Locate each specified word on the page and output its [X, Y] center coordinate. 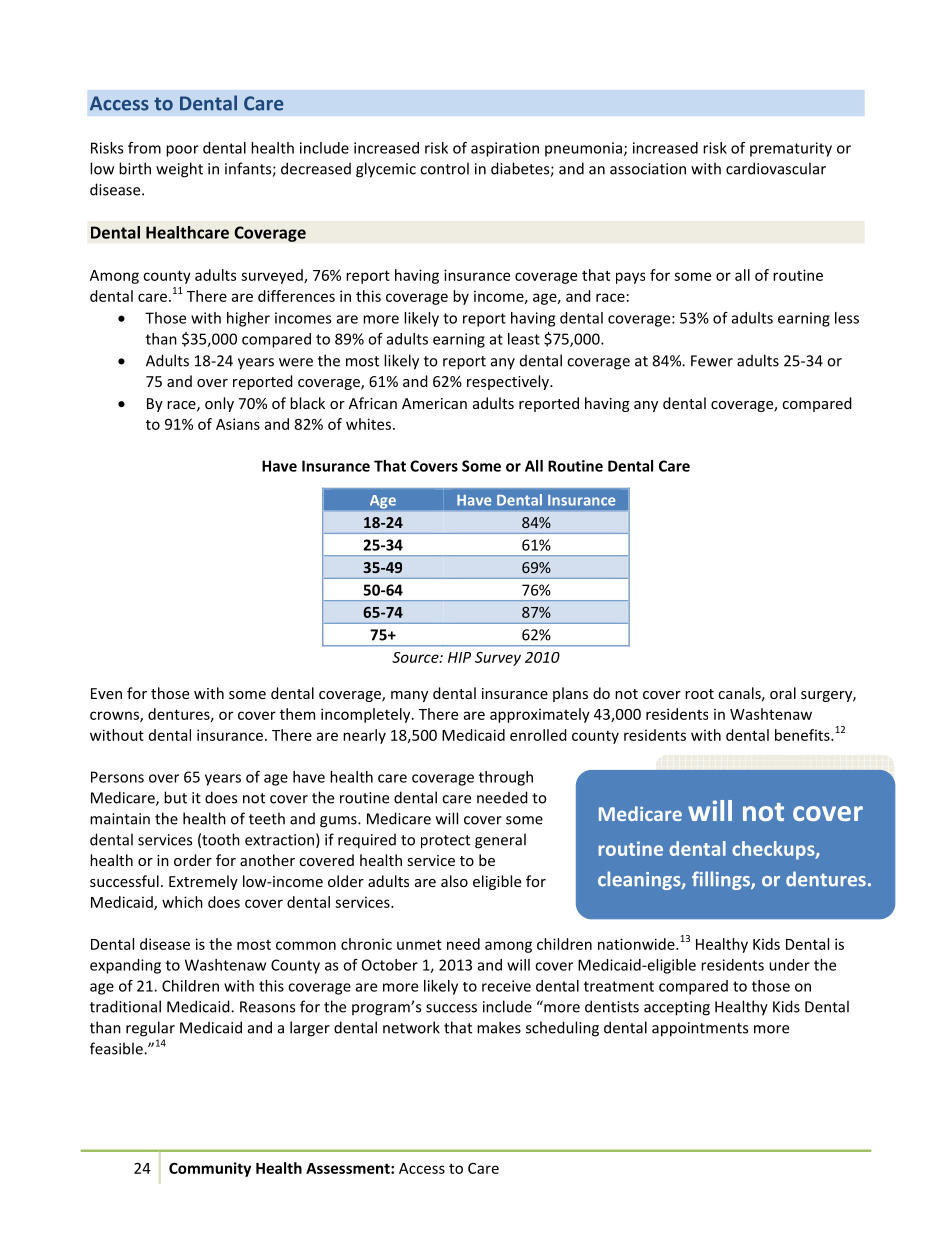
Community [210, 1169]
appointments [700, 1029]
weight [179, 170]
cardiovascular [776, 168]
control [444, 168]
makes [499, 1027]
